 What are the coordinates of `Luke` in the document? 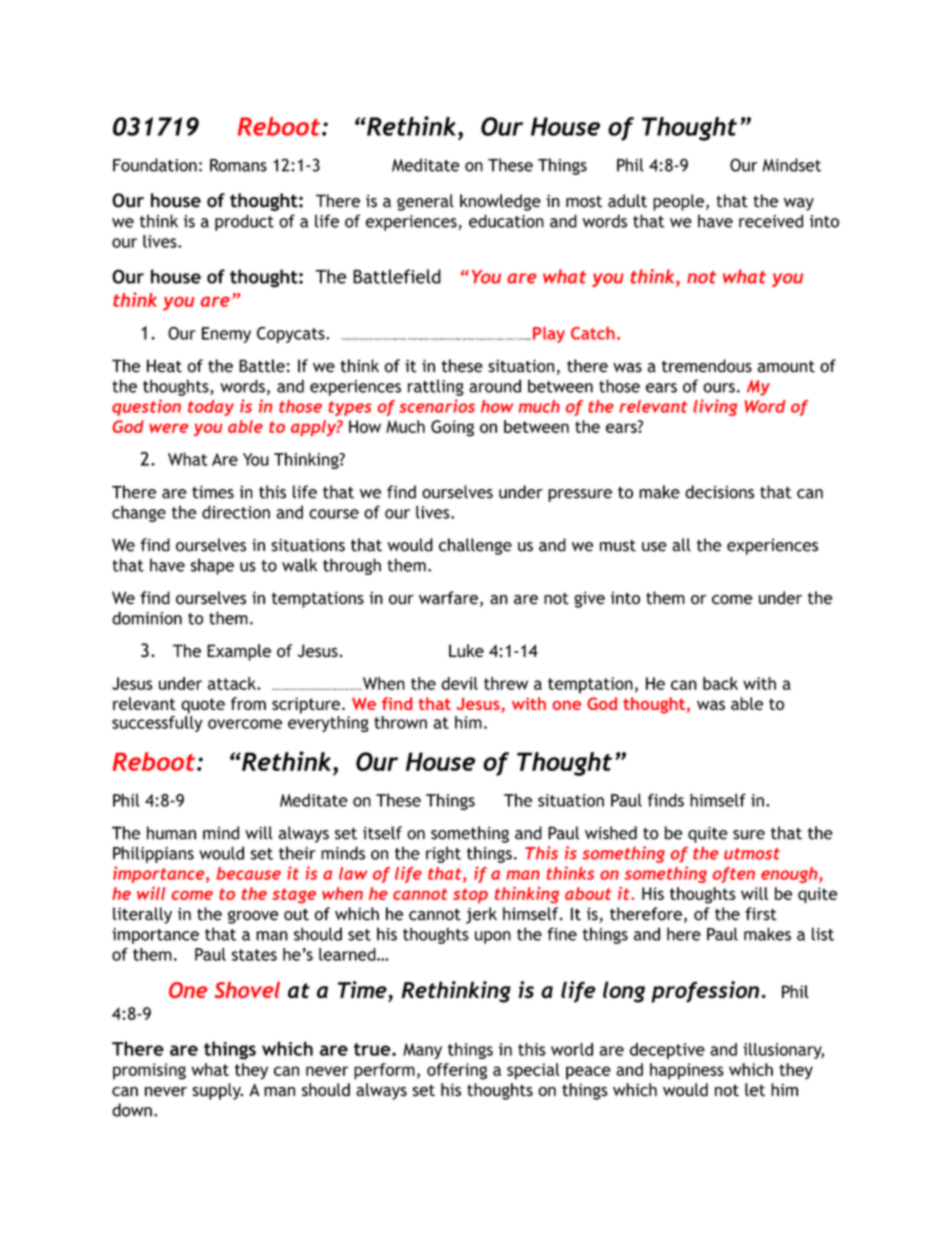 It's located at (466, 651).
